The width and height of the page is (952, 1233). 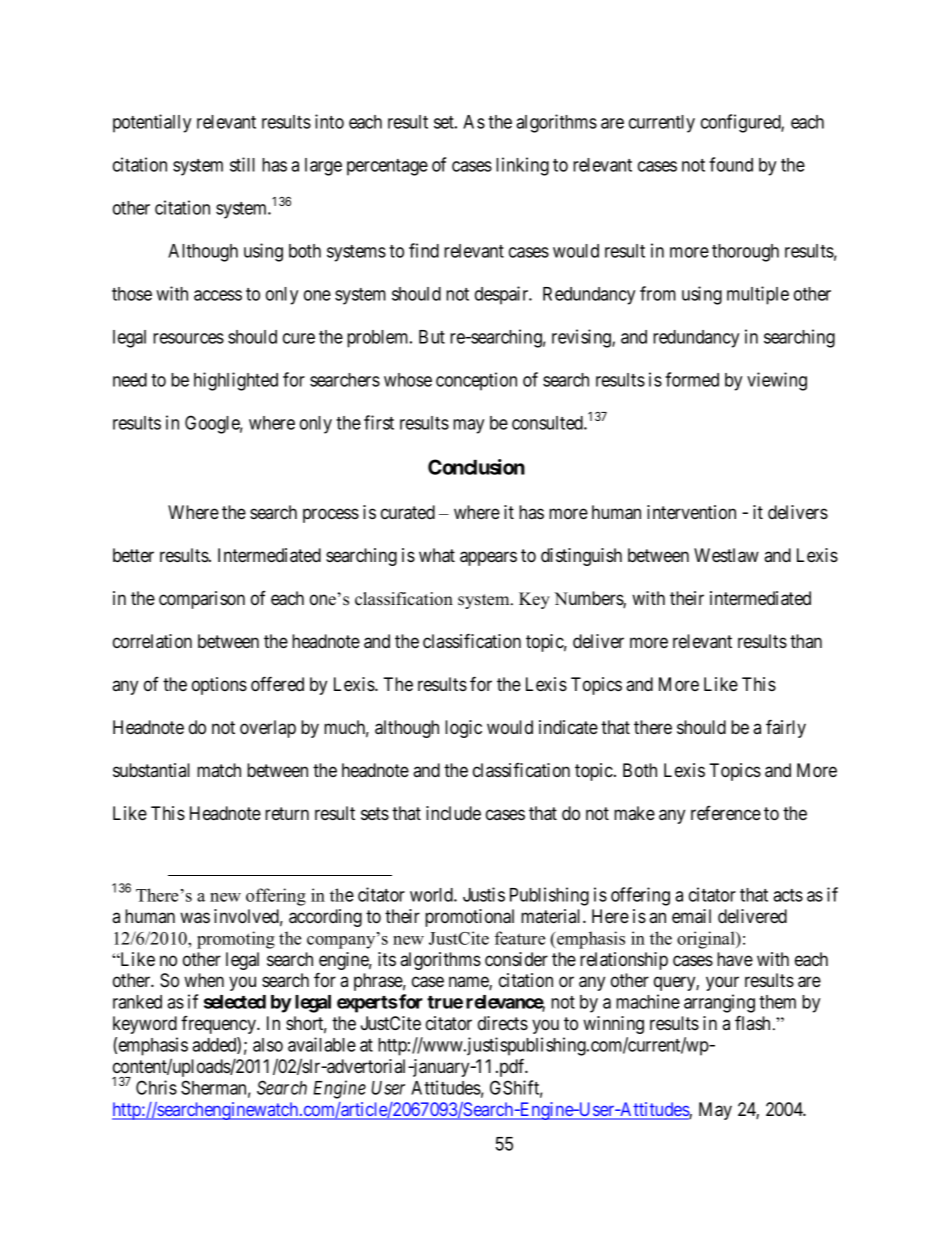 I want to click on comparison, so click(x=202, y=600).
